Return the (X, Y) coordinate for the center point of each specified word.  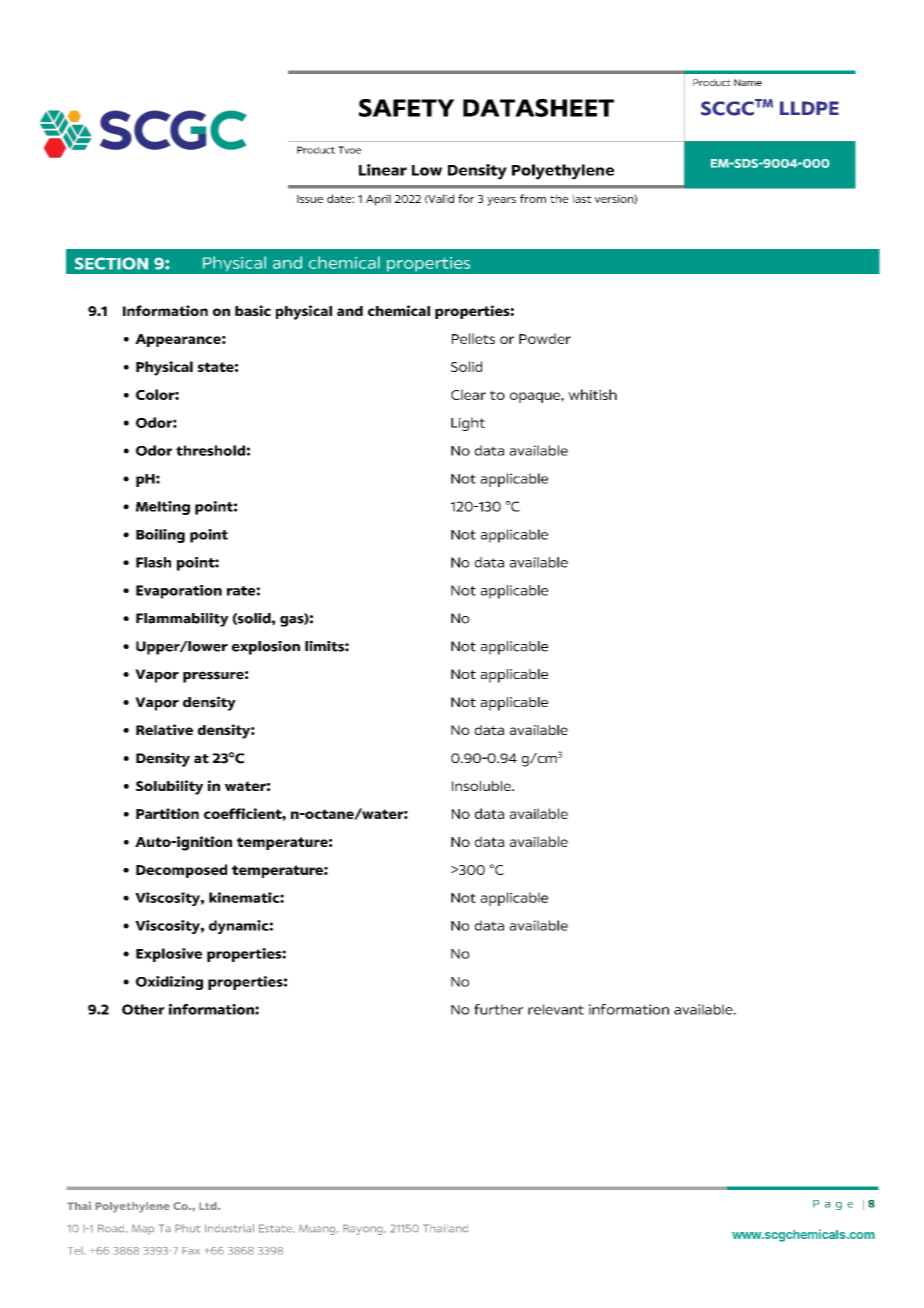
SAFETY (406, 108)
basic (253, 310)
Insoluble (482, 786)
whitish (592, 394)
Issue (310, 199)
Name (748, 82)
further (498, 1009)
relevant (556, 1009)
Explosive (169, 955)
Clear (468, 394)
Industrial (229, 1228)
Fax (191, 1251)
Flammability (182, 620)
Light (468, 424)
